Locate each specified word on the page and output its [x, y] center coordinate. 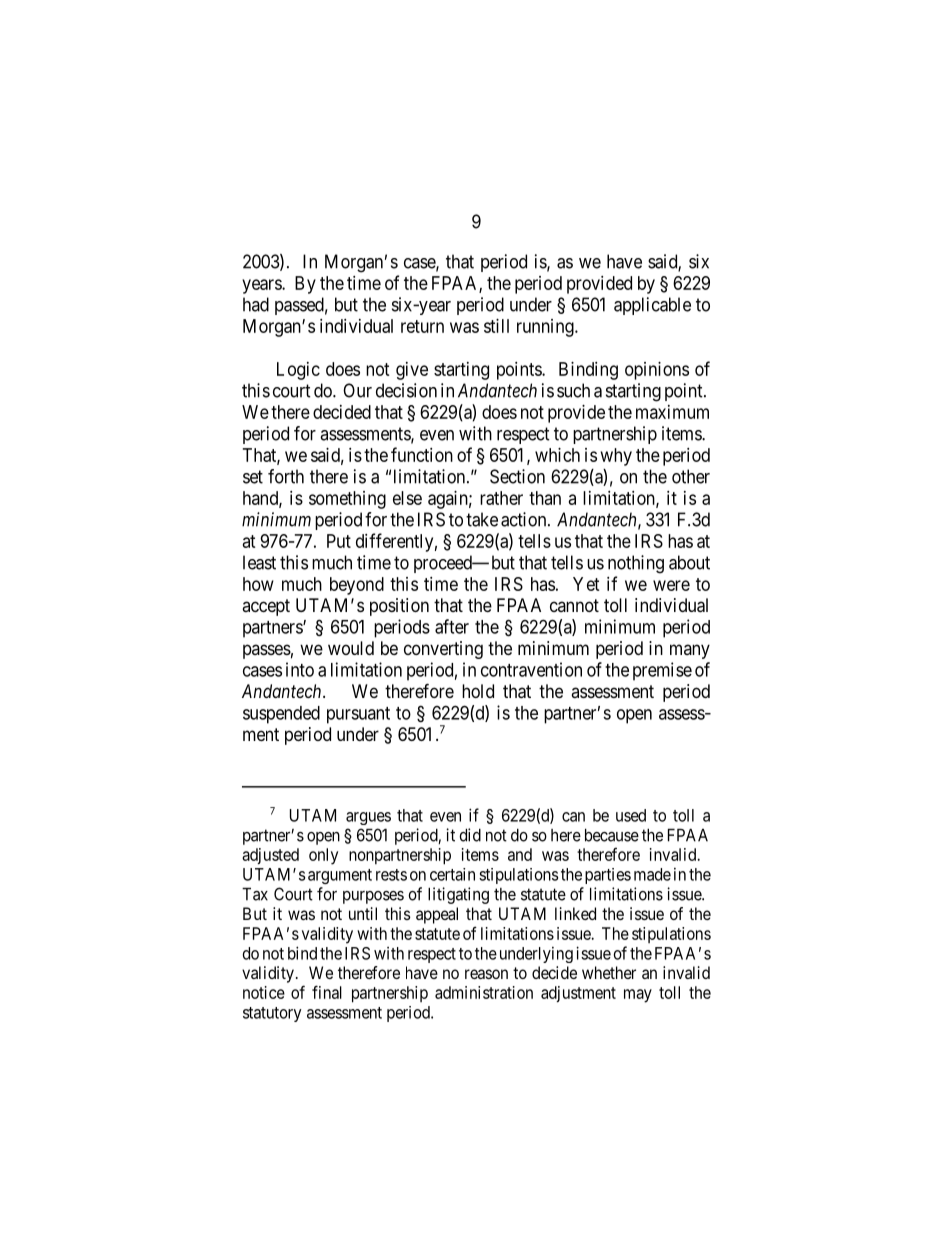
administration [484, 992]
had [256, 304]
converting [443, 650]
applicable [652, 306]
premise [662, 671]
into [300, 669]
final [327, 992]
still [496, 326]
